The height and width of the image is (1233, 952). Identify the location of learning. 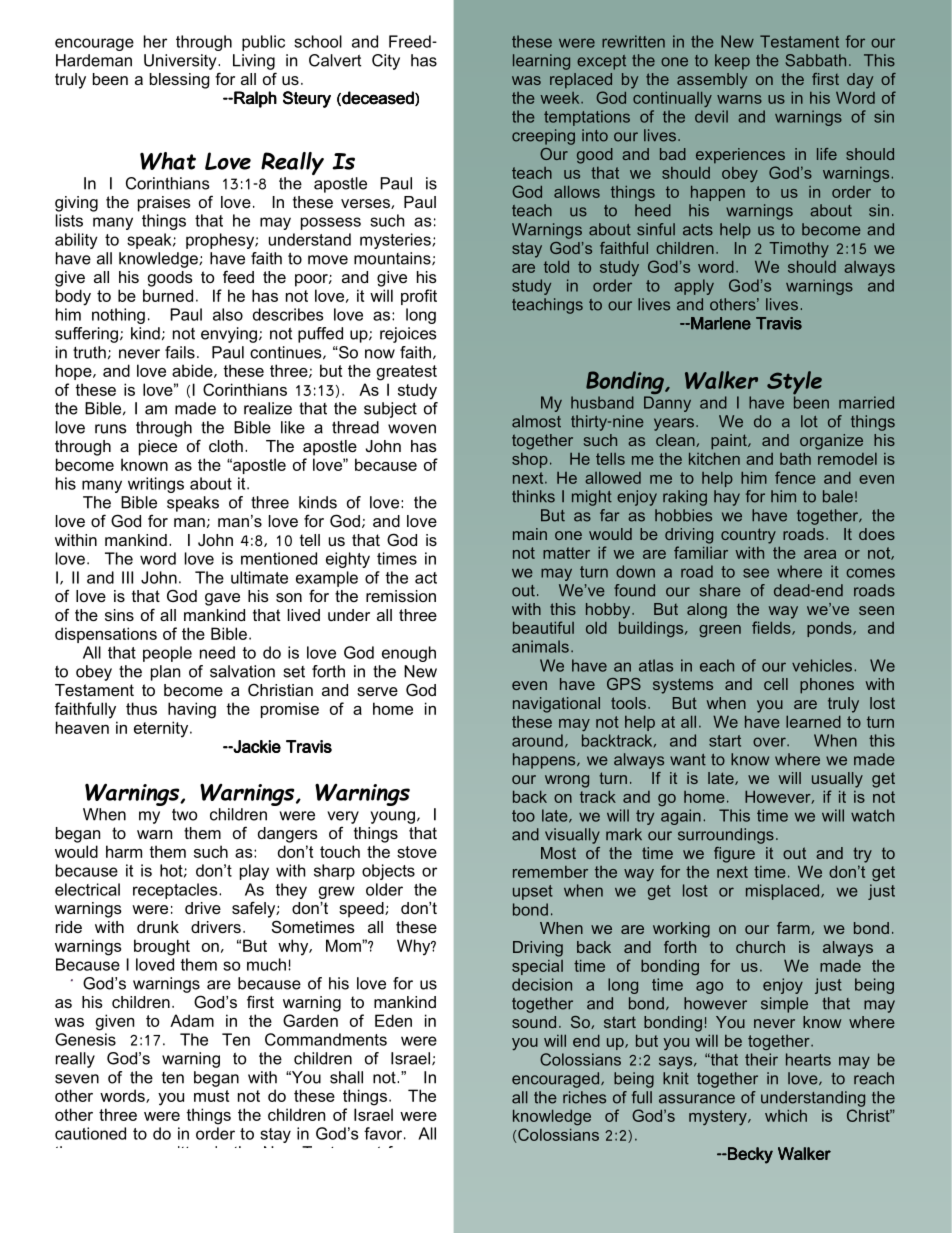
(541, 62).
